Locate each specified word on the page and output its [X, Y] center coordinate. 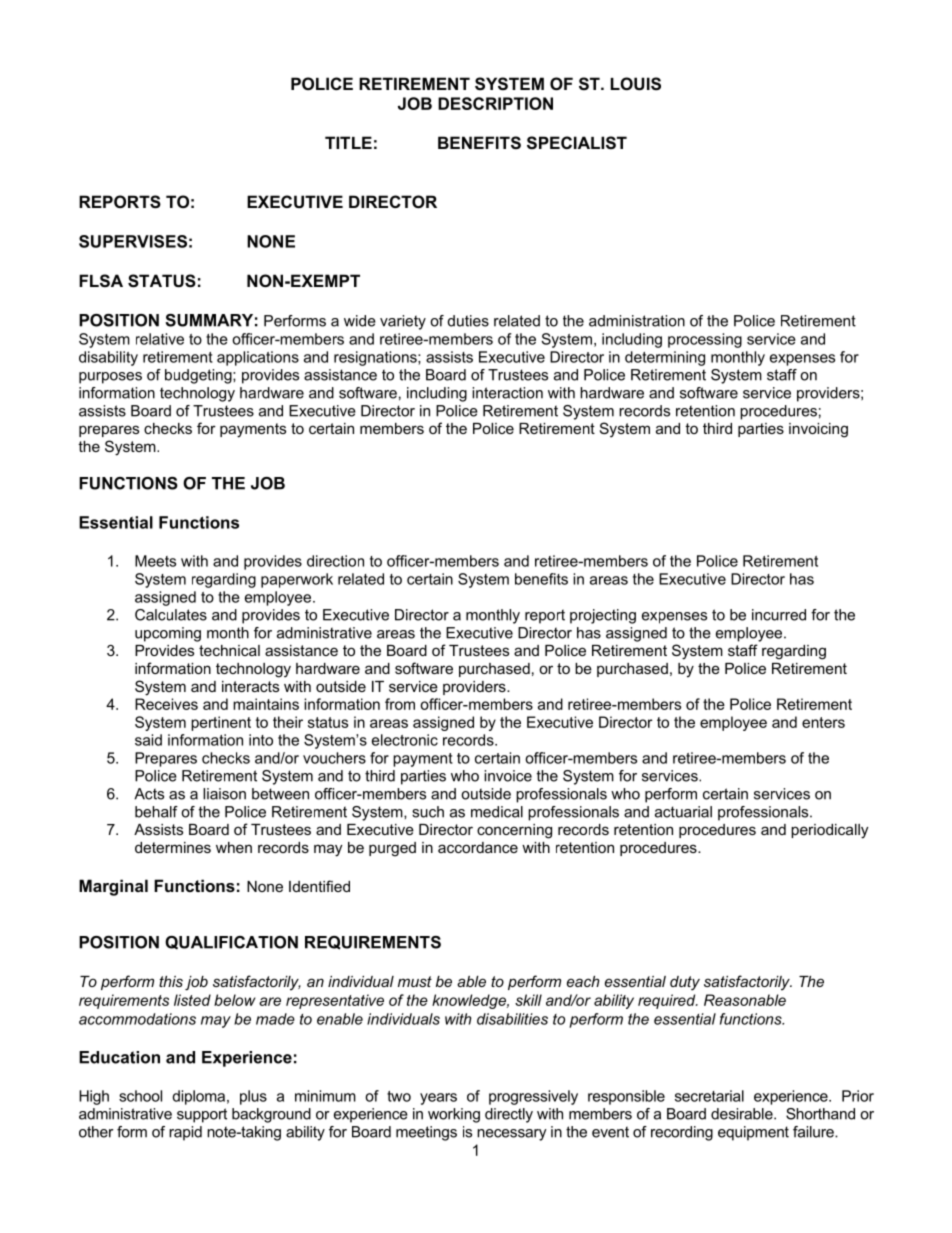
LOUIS [636, 84]
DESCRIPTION [495, 103]
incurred [779, 615]
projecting [603, 616]
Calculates [171, 615]
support [202, 1115]
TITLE [348, 142]
